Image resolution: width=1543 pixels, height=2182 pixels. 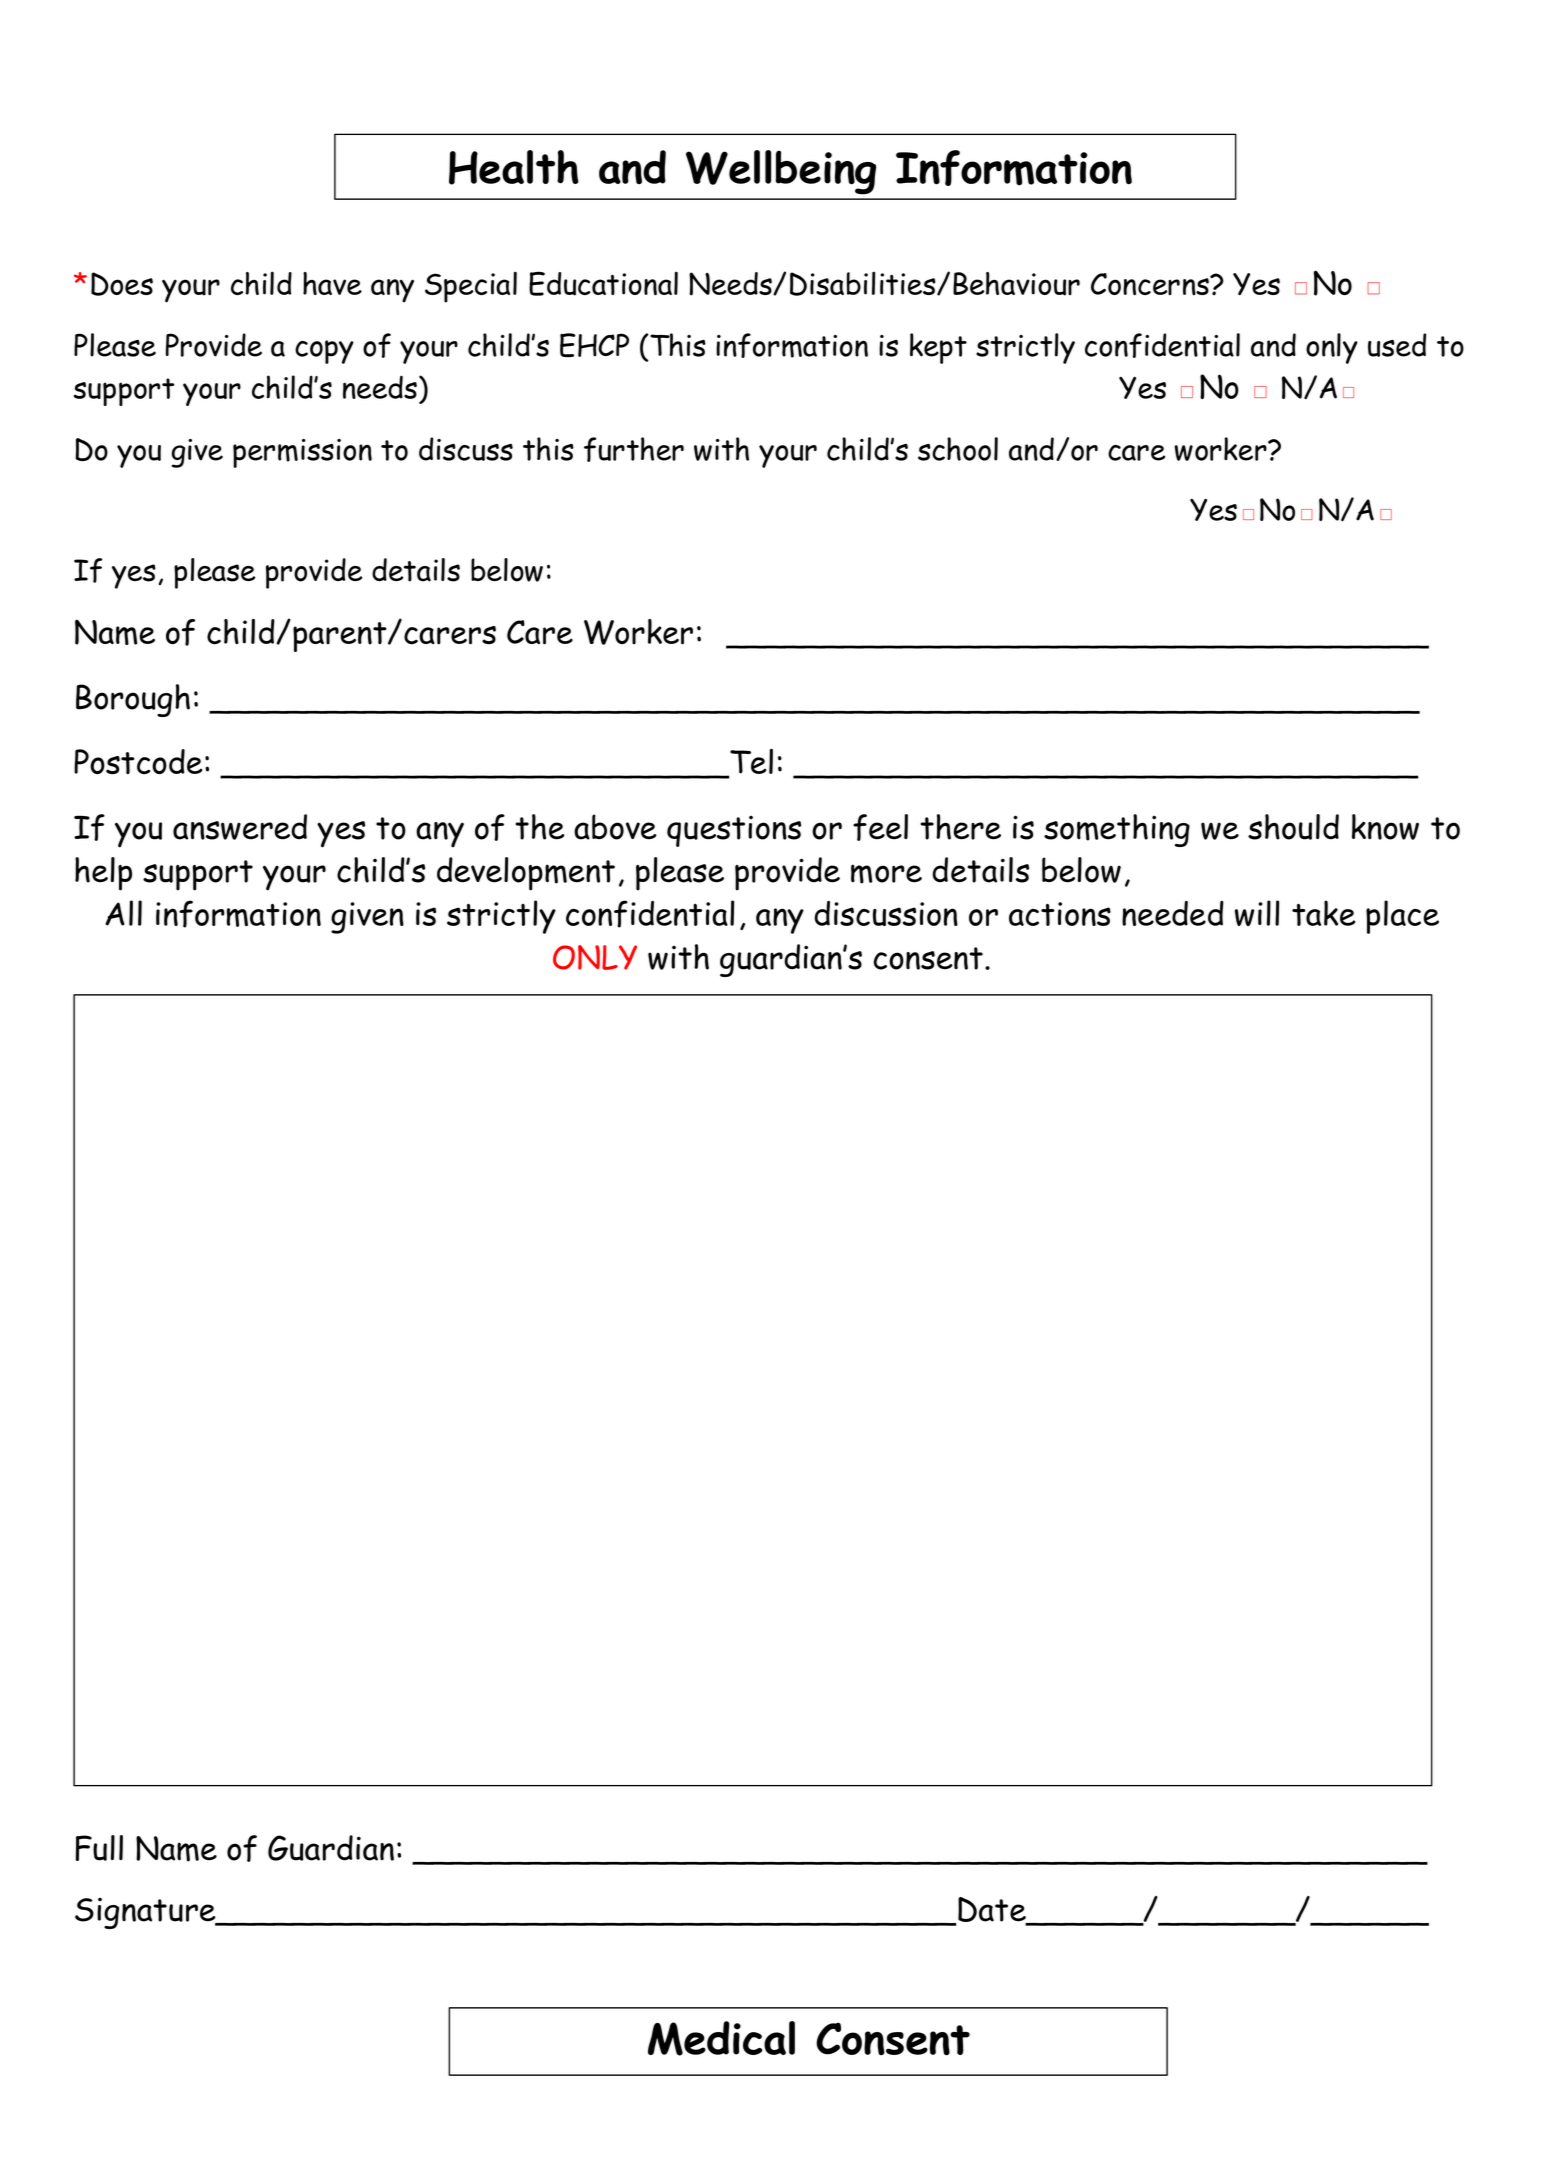 I want to click on needed, so click(x=1173, y=913).
